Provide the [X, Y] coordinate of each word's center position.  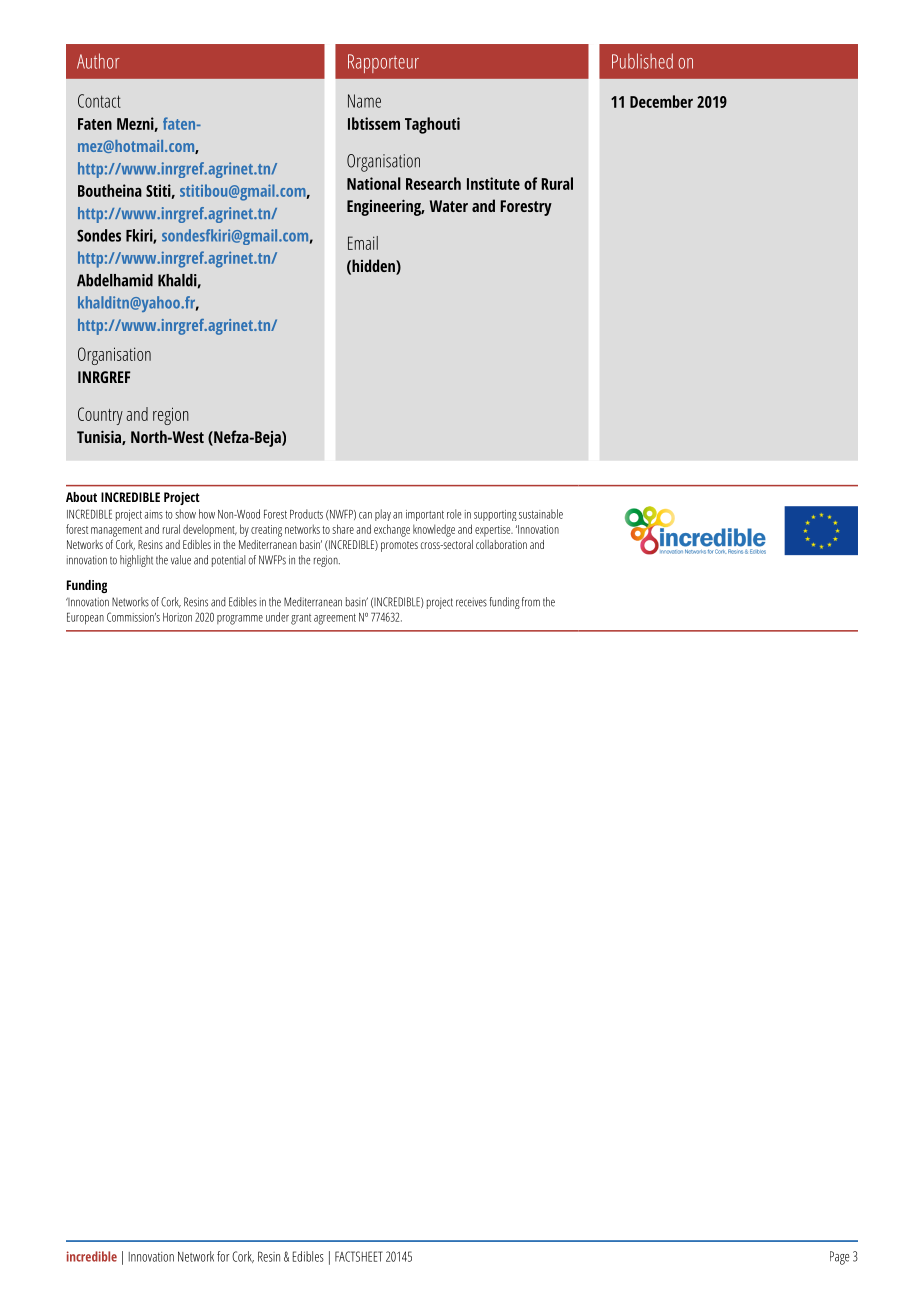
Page [839, 1258]
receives [471, 602]
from [531, 602]
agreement [335, 619]
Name [364, 101]
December [661, 101]
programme [240, 620]
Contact [99, 101]
